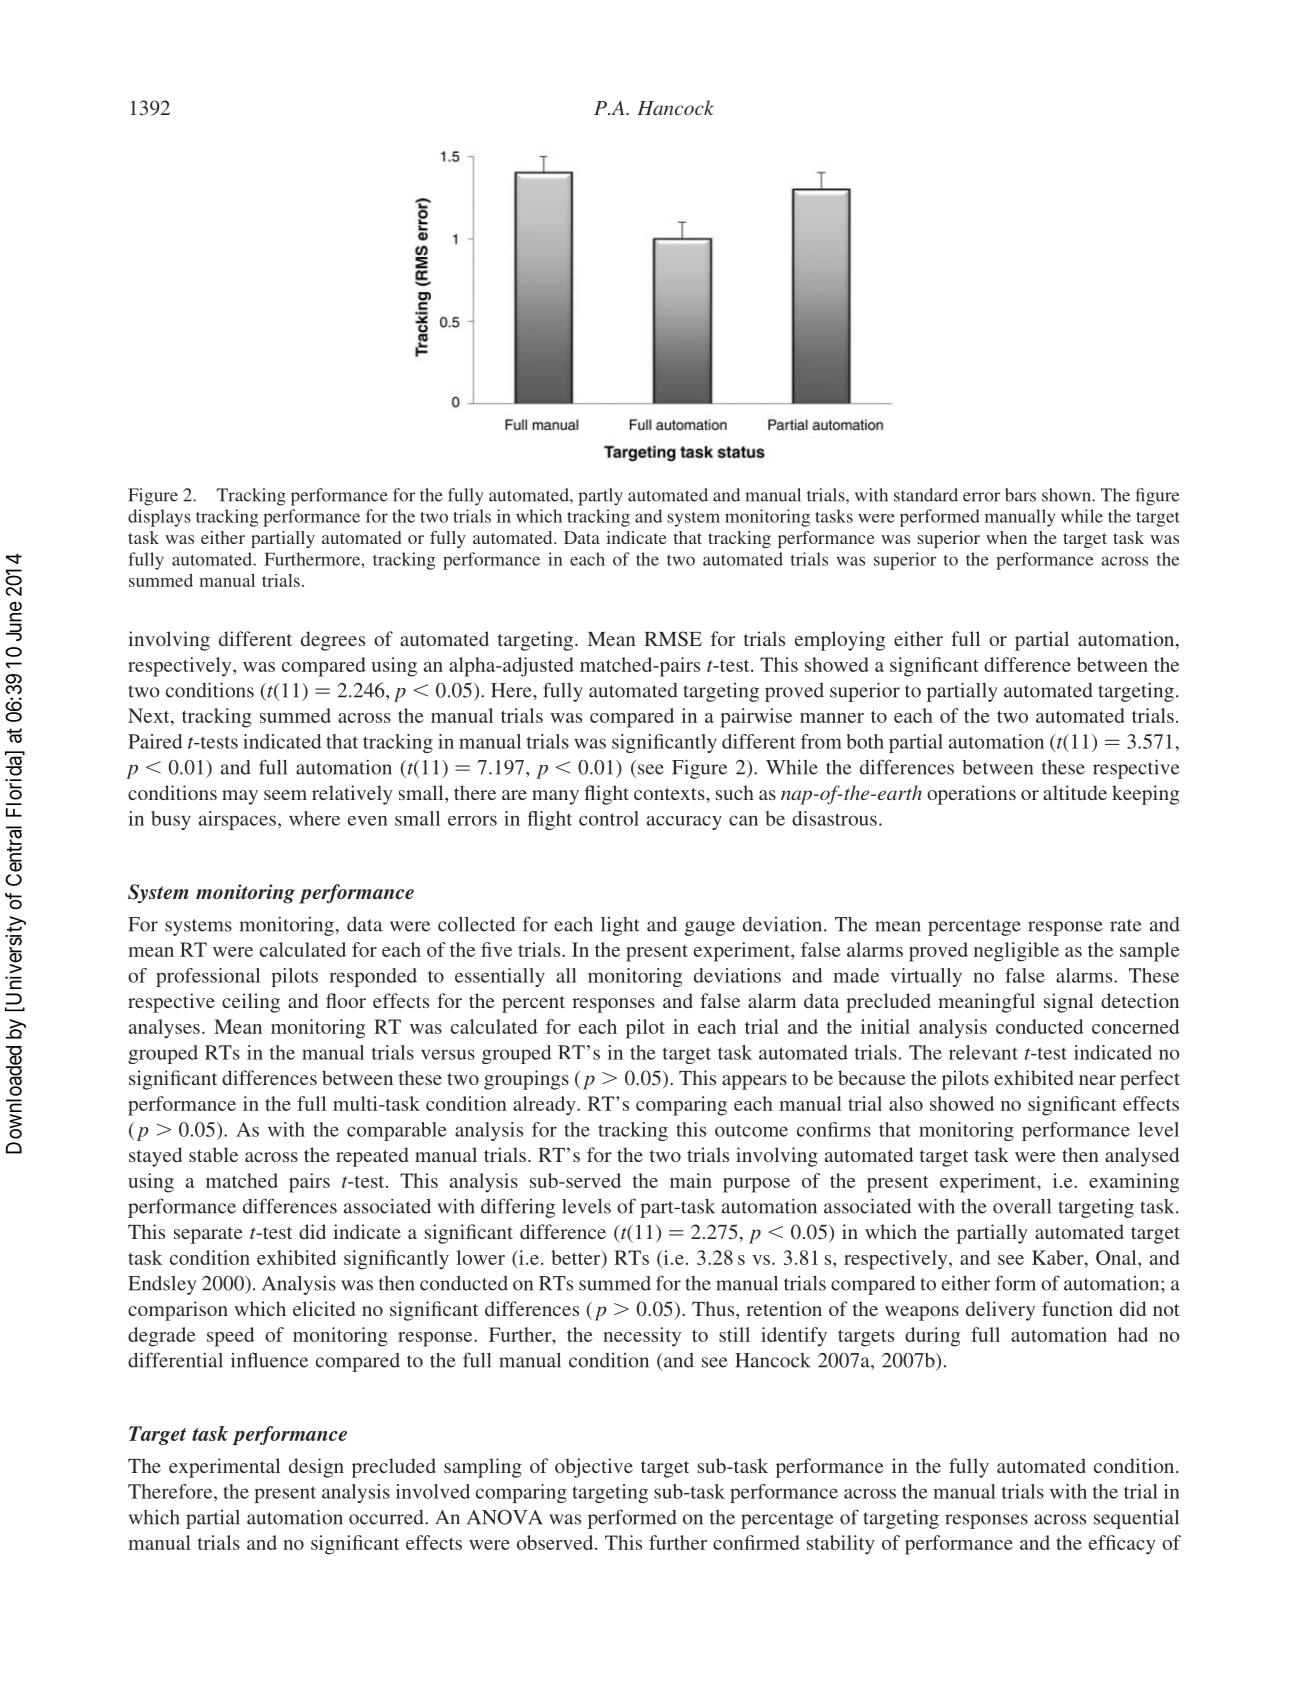  Describe the element at coordinates (684, 823) in the screenshot. I see `accuracy` at that location.
